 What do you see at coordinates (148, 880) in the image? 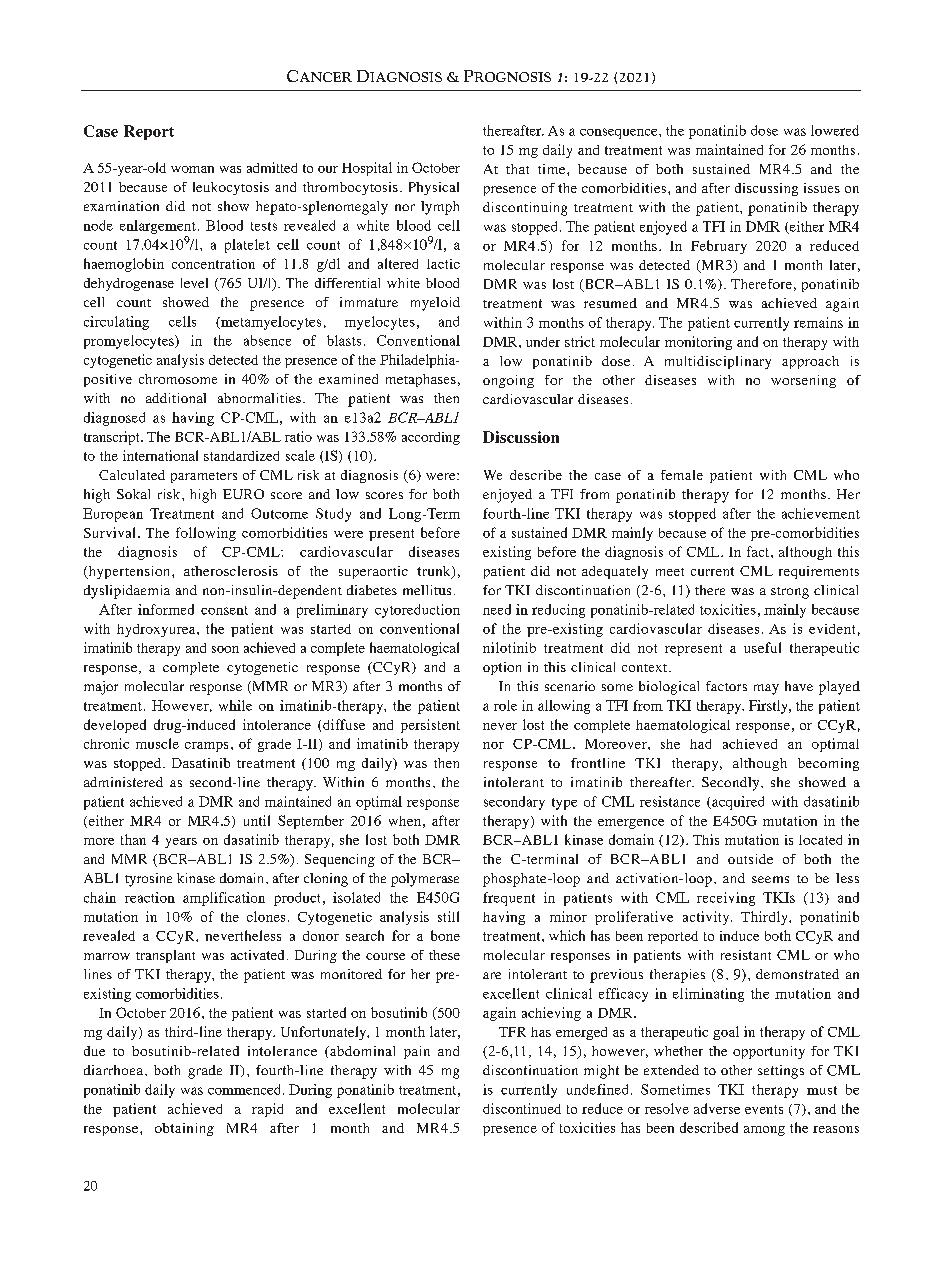
I see `tyrosine` at bounding box center [148, 880].
